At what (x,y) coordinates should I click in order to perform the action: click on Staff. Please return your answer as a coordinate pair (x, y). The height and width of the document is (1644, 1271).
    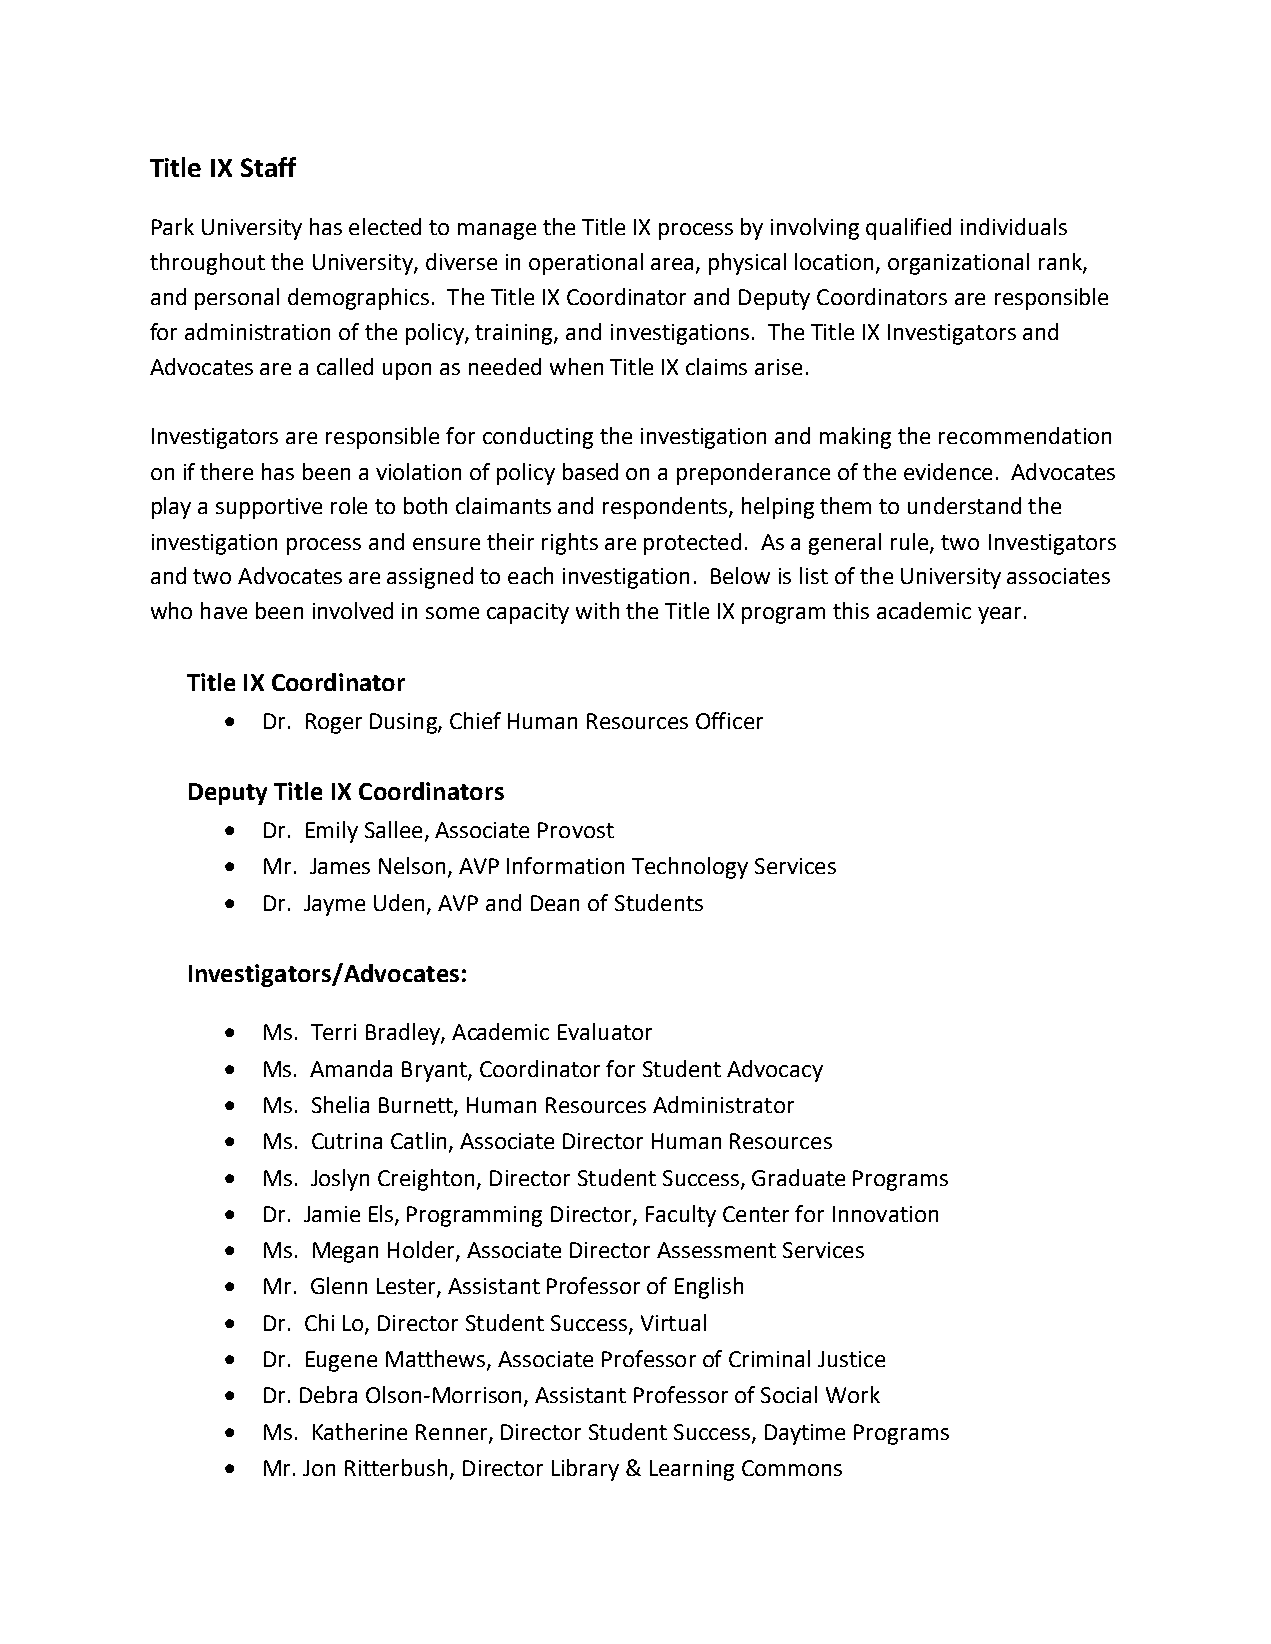
    Looking at the image, I should click on (268, 167).
